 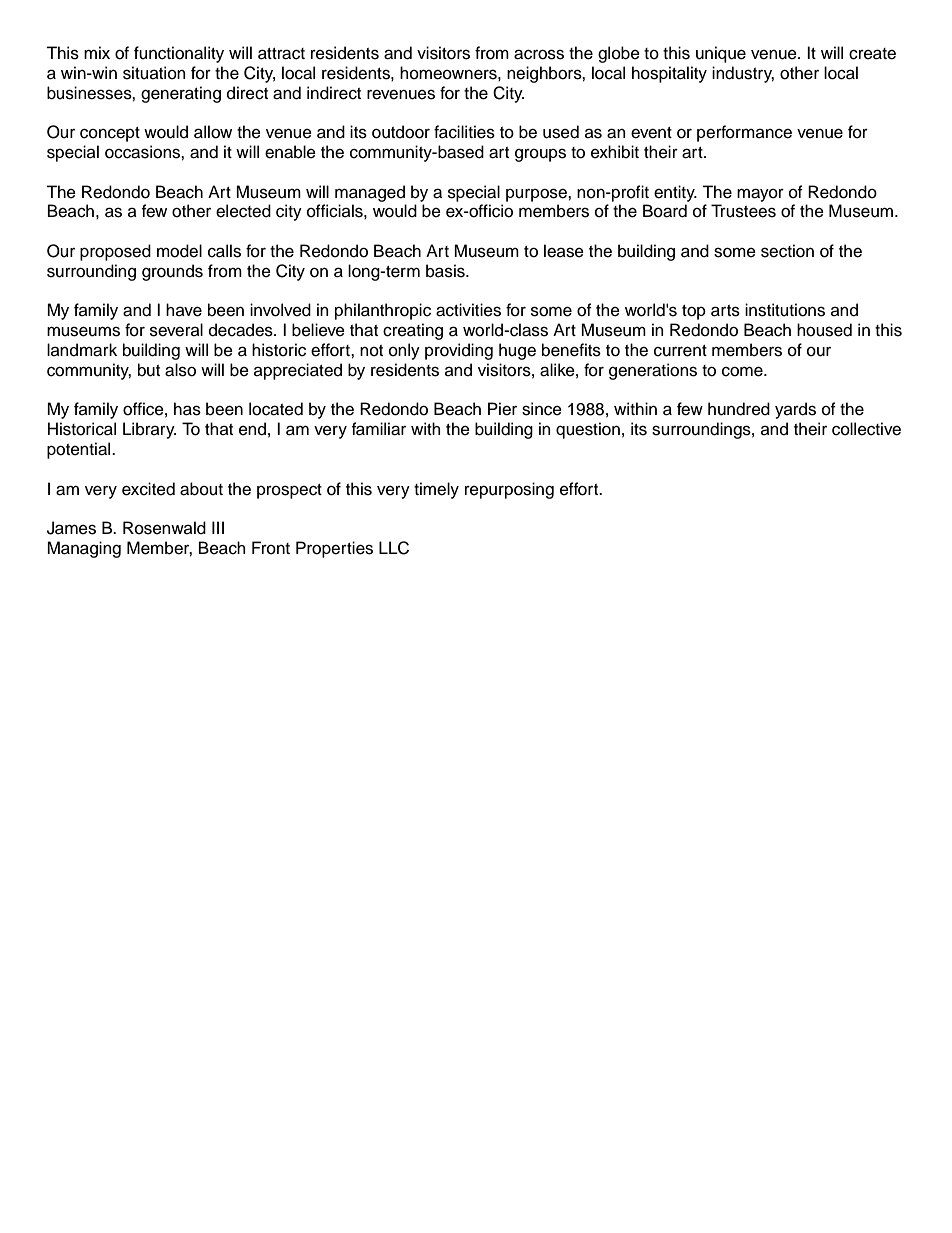 I want to click on institutions, so click(x=785, y=310).
